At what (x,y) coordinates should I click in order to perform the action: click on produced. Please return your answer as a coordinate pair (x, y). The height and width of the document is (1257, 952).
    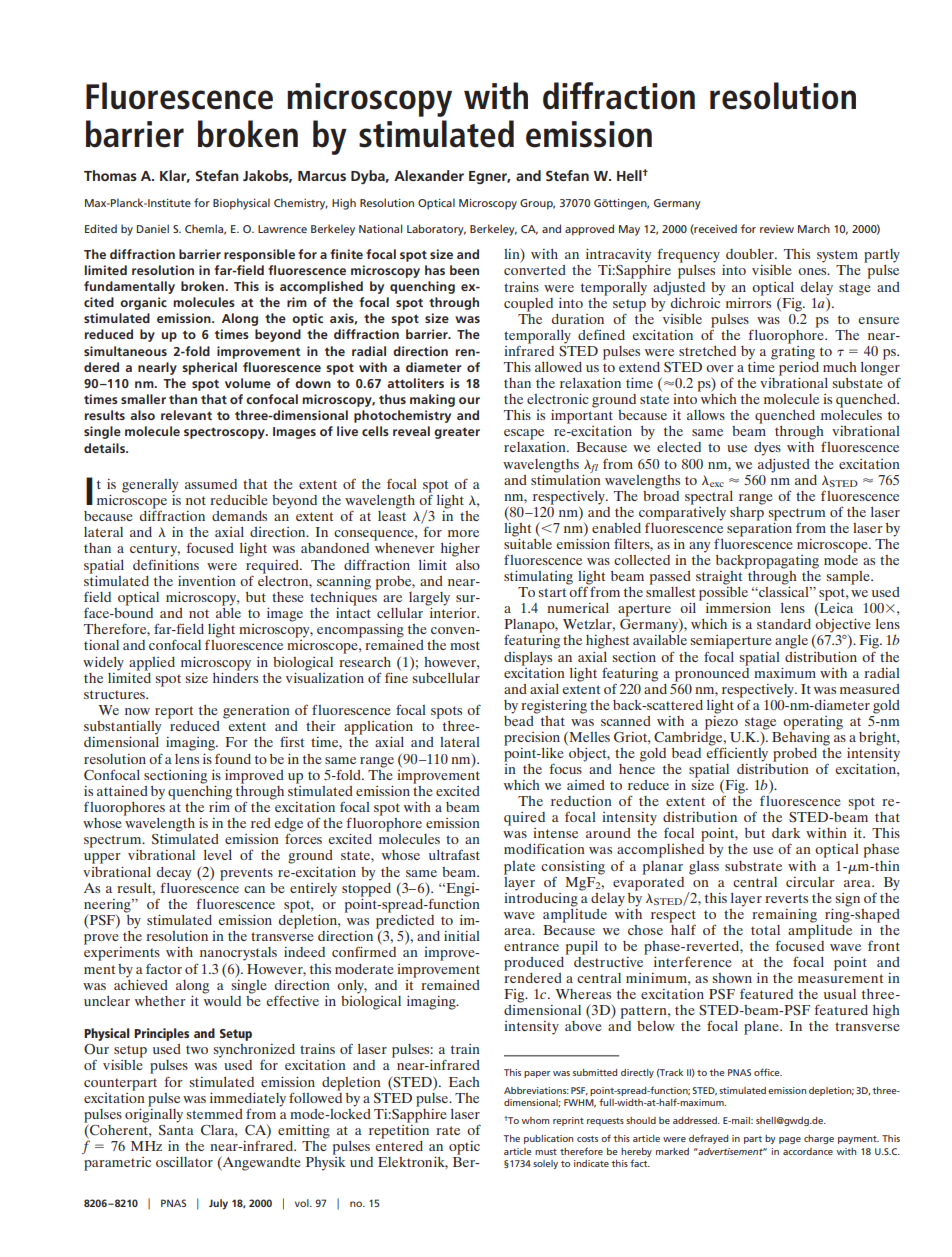
    Looking at the image, I should click on (534, 964).
